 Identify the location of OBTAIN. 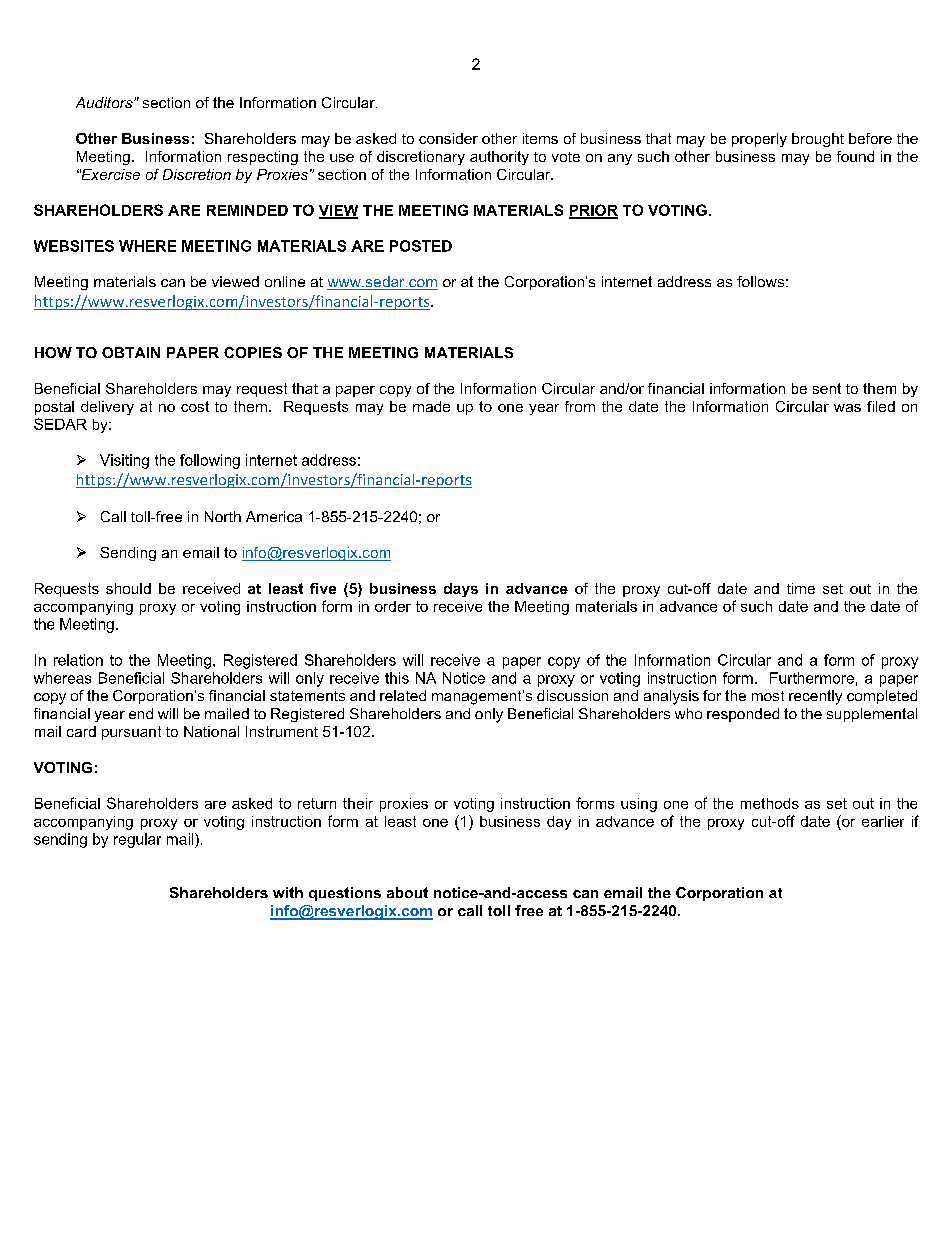
(131, 352).
